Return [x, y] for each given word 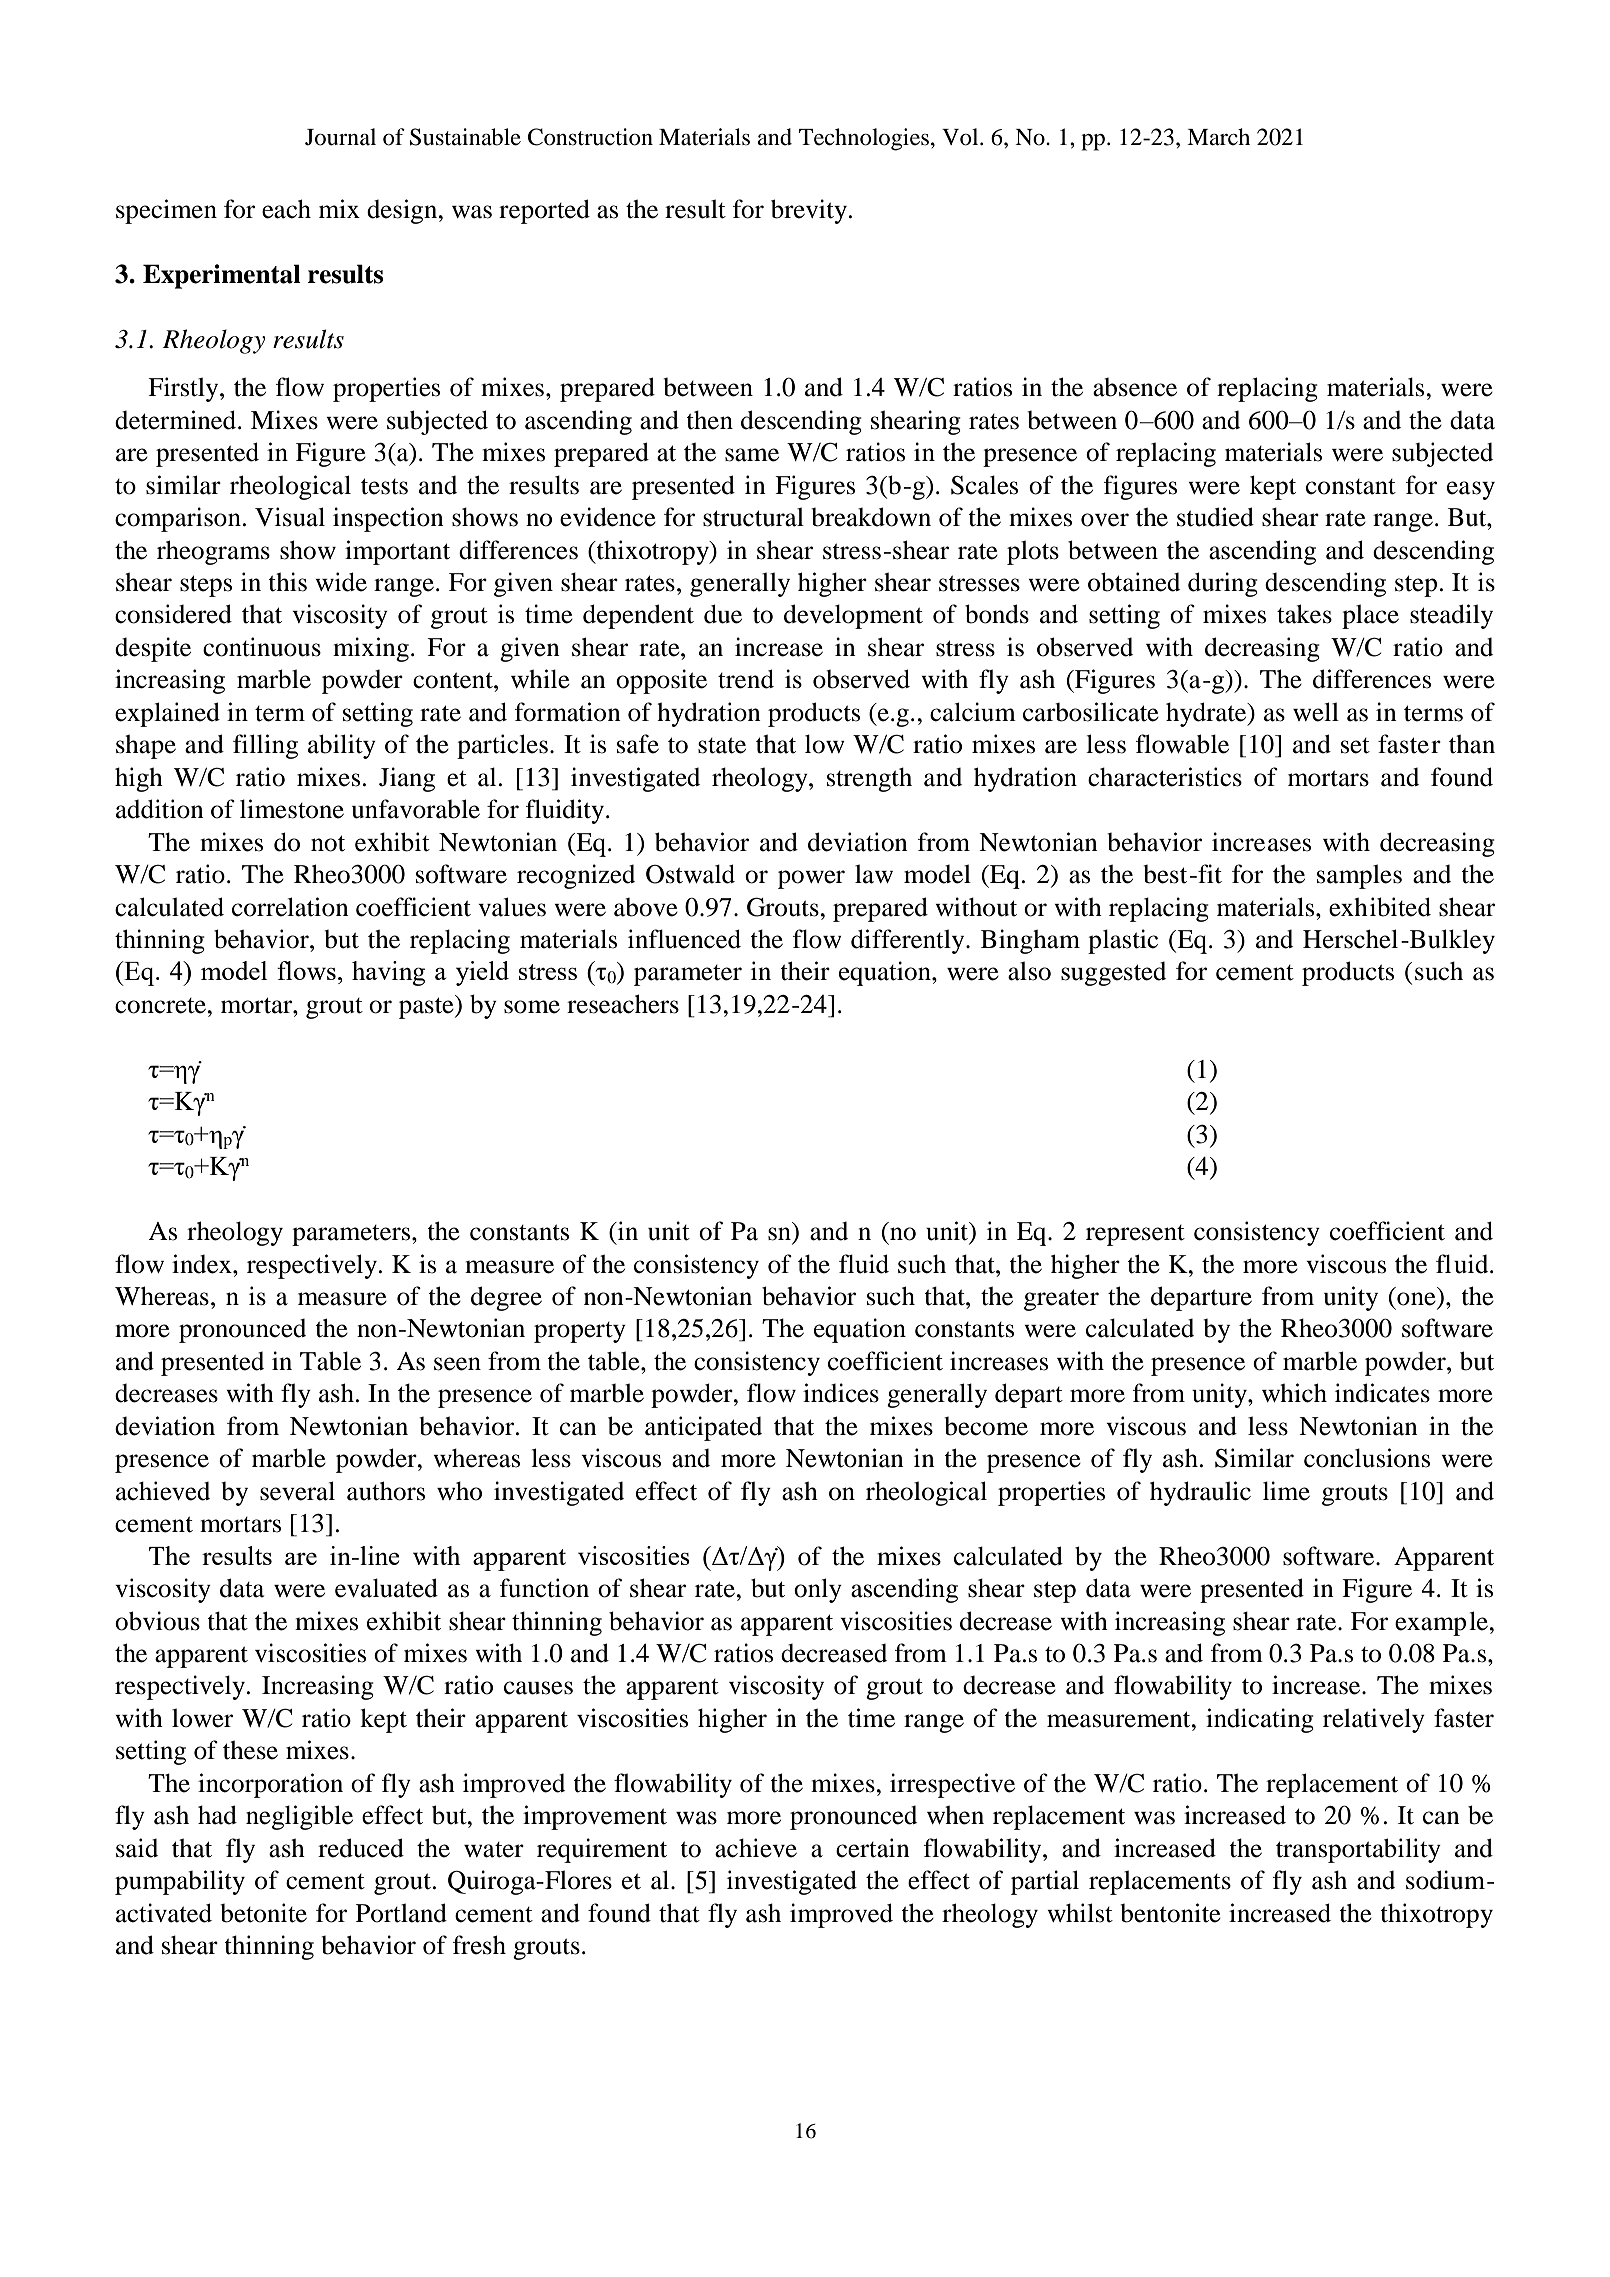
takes [1304, 614]
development [853, 616]
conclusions [1367, 1458]
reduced [361, 1848]
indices [841, 1393]
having [388, 973]
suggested [1113, 974]
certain [873, 1848]
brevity [809, 211]
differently [909, 941]
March [1218, 137]
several [297, 1491]
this [287, 582]
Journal [340, 137]
